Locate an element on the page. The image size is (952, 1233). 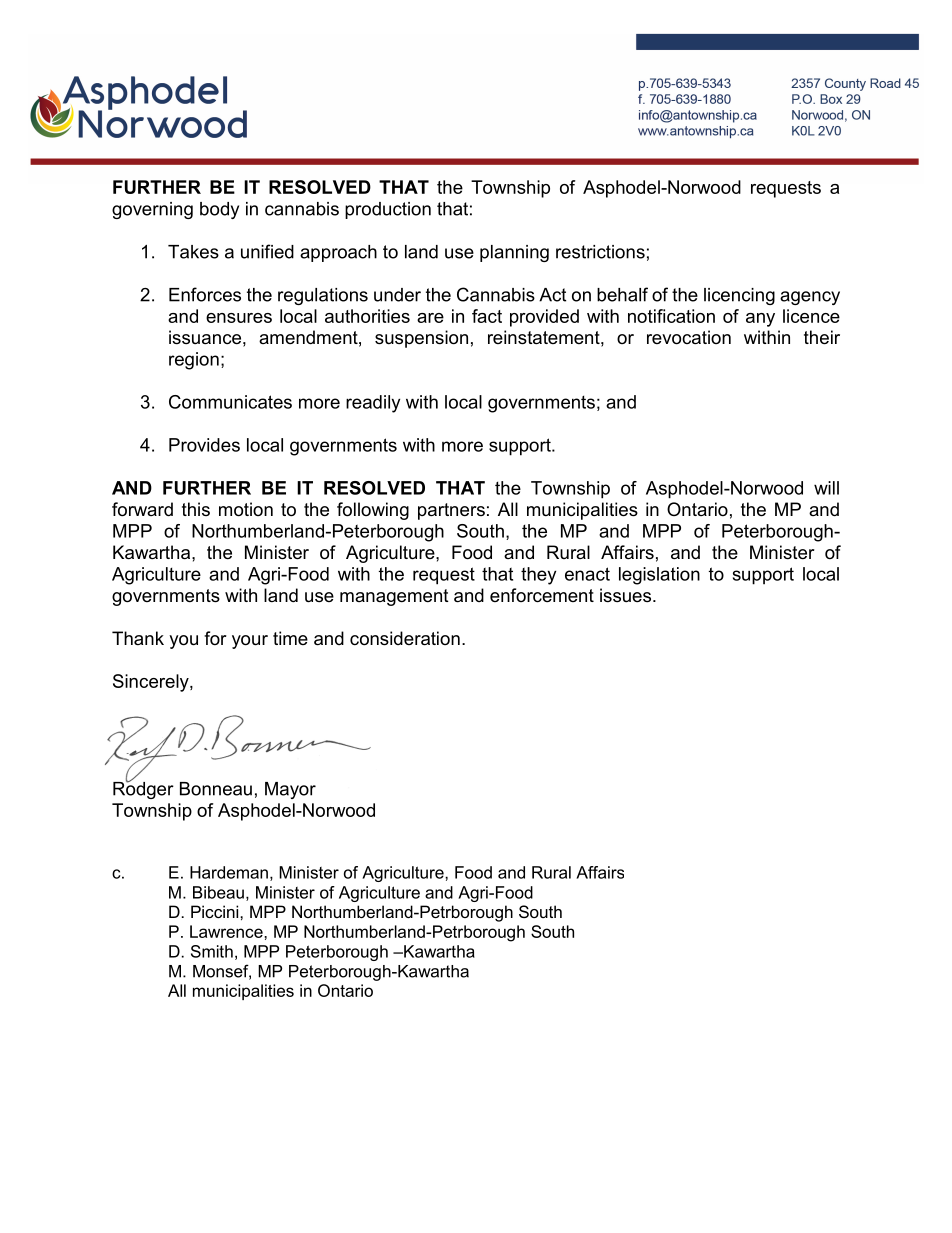
issues is located at coordinates (627, 595).
